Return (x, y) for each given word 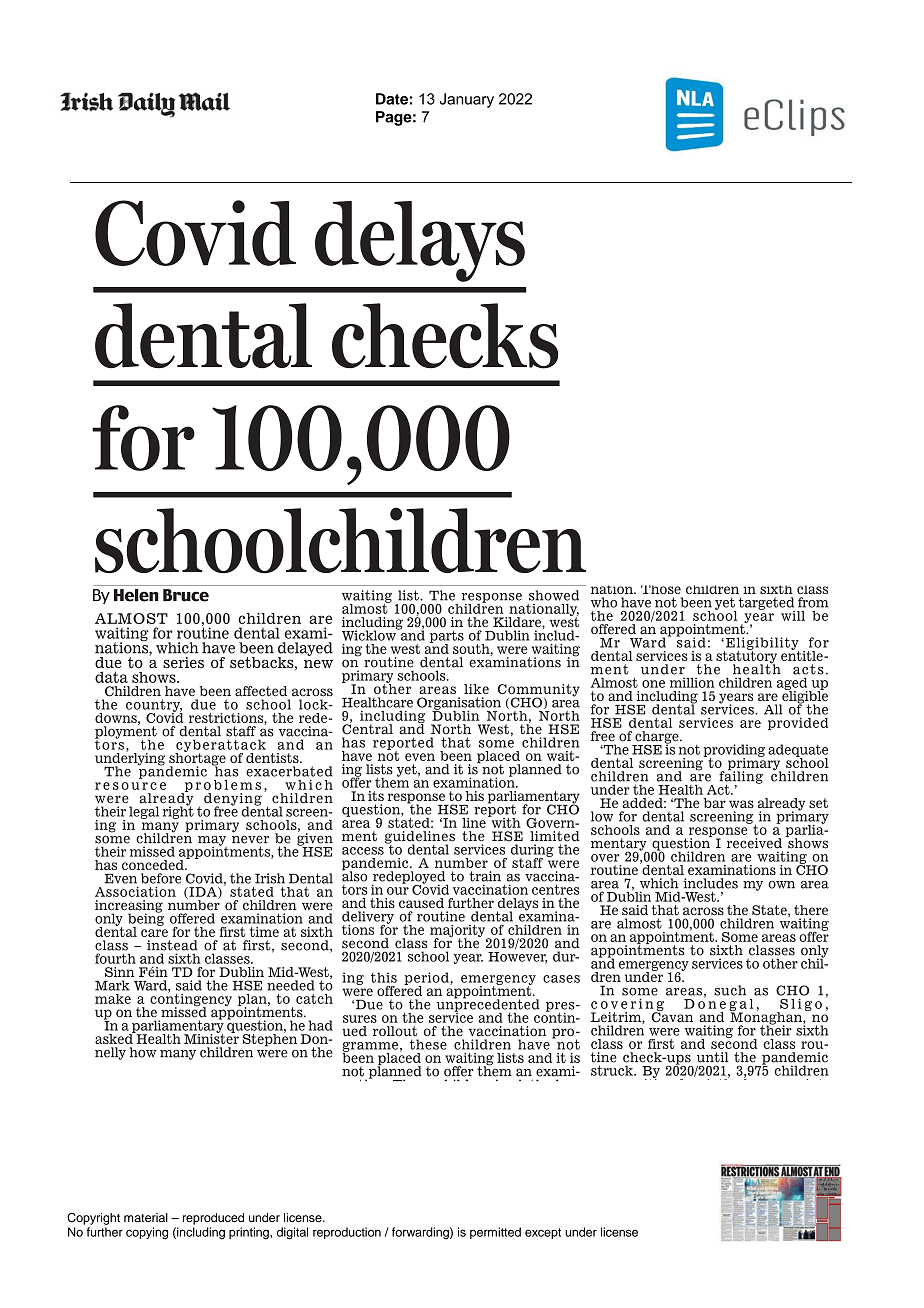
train (485, 876)
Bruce (186, 595)
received (754, 843)
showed (554, 595)
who (604, 602)
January (467, 100)
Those (661, 589)
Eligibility (761, 644)
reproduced (213, 1219)
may (212, 841)
